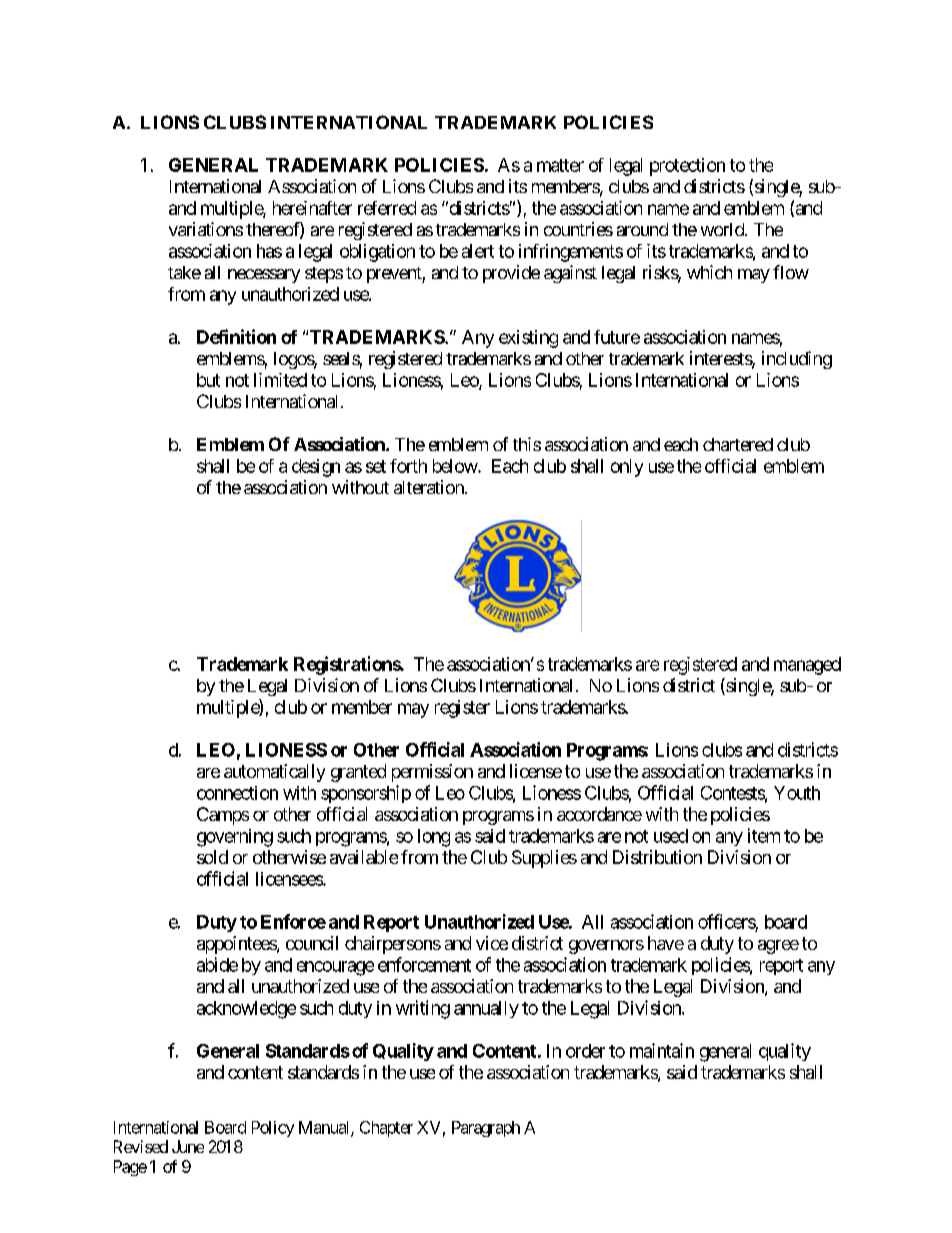 This page has width=952, height=1233. What do you see at coordinates (807, 666) in the page?
I see `managed` at bounding box center [807, 666].
